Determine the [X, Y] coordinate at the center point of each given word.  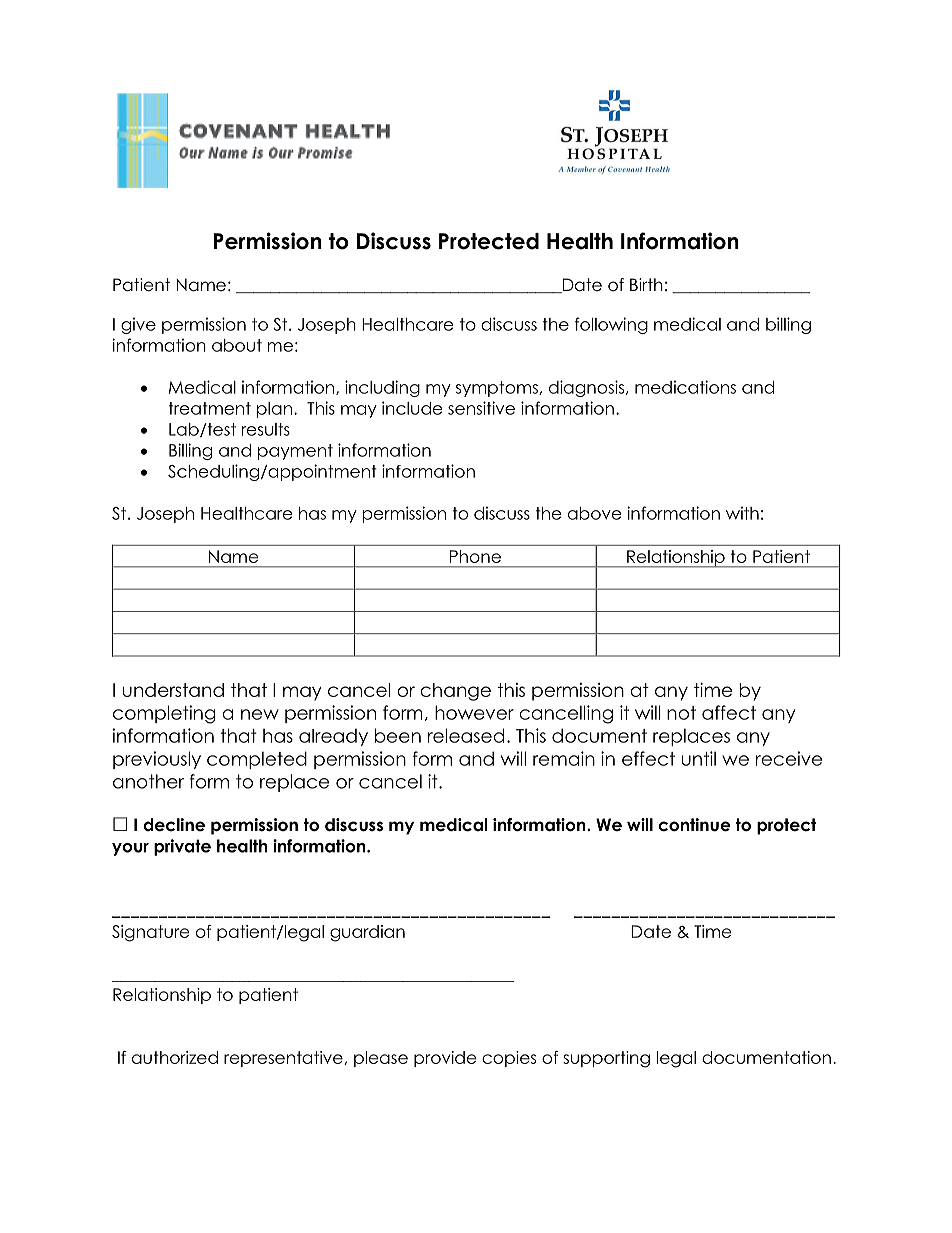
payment [295, 452]
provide [445, 1059]
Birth [646, 284]
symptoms [498, 389]
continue [694, 825]
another [148, 781]
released [466, 735]
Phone [475, 556]
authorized [175, 1057]
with [742, 513]
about [237, 345]
